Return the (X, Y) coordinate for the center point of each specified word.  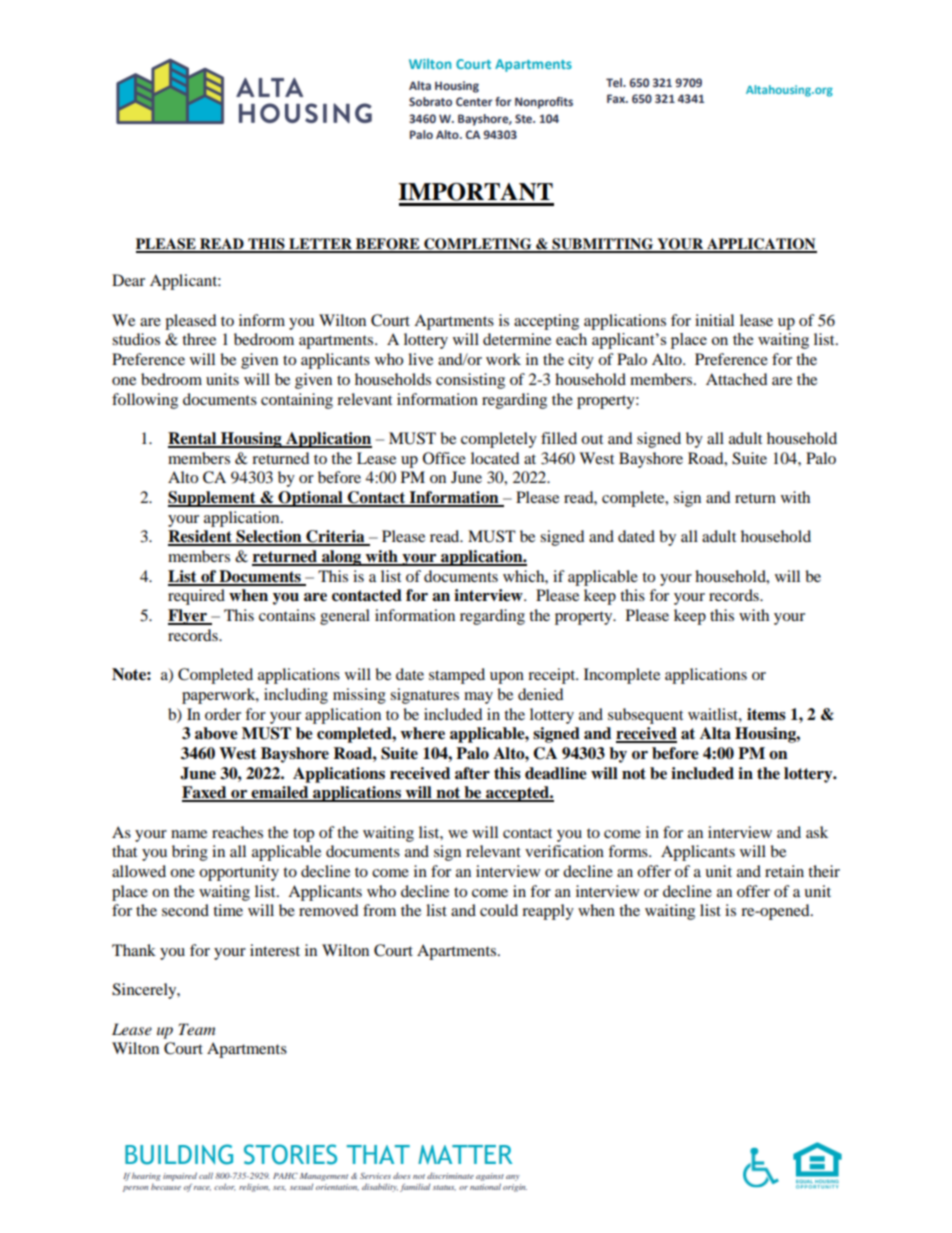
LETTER (320, 245)
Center (474, 101)
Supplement (213, 499)
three (199, 339)
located (495, 458)
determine (517, 339)
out (592, 439)
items (766, 714)
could (499, 910)
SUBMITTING (603, 245)
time (228, 910)
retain (784, 871)
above (216, 733)
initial (714, 320)
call (206, 1175)
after (472, 773)
